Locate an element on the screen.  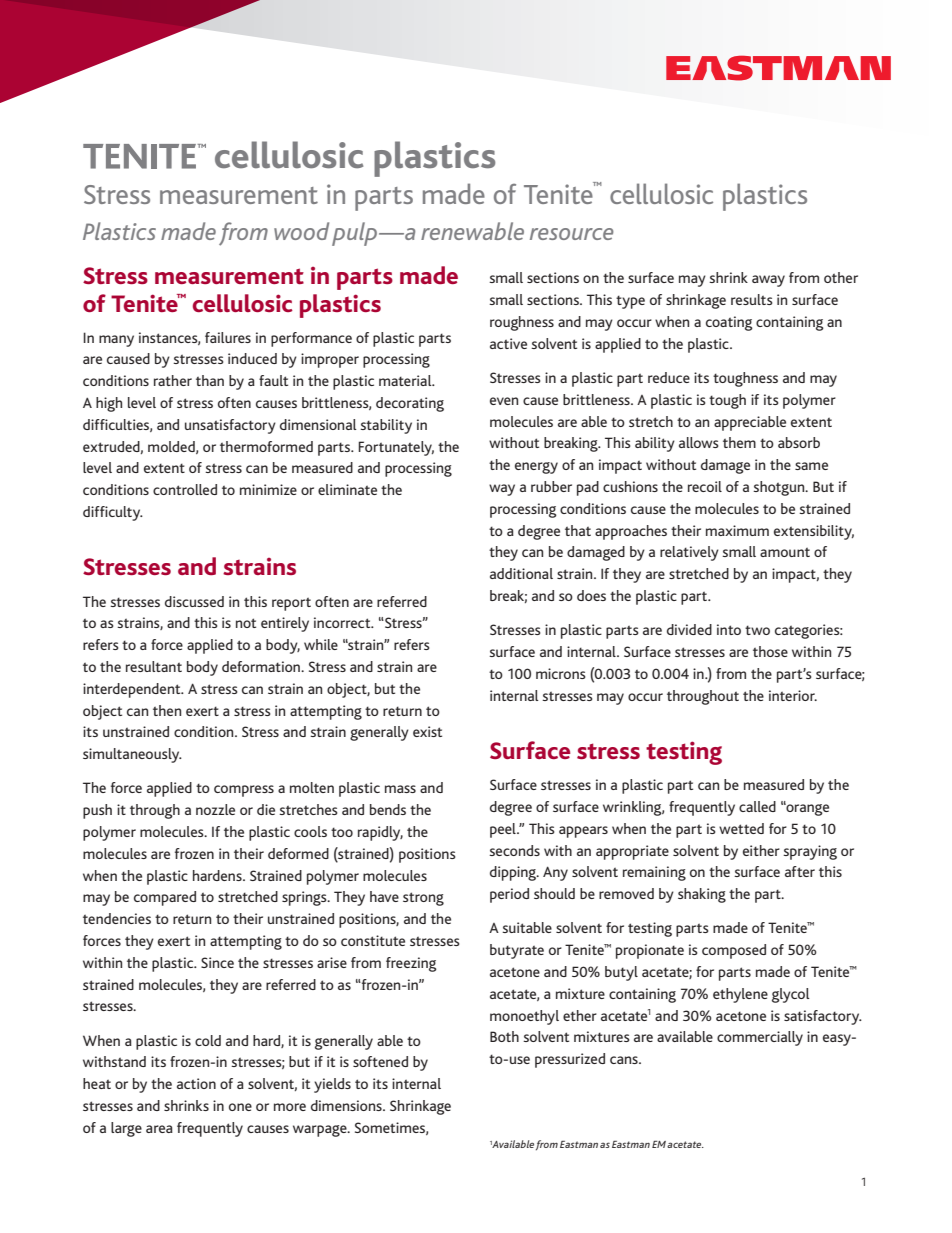
action is located at coordinates (196, 1083).
